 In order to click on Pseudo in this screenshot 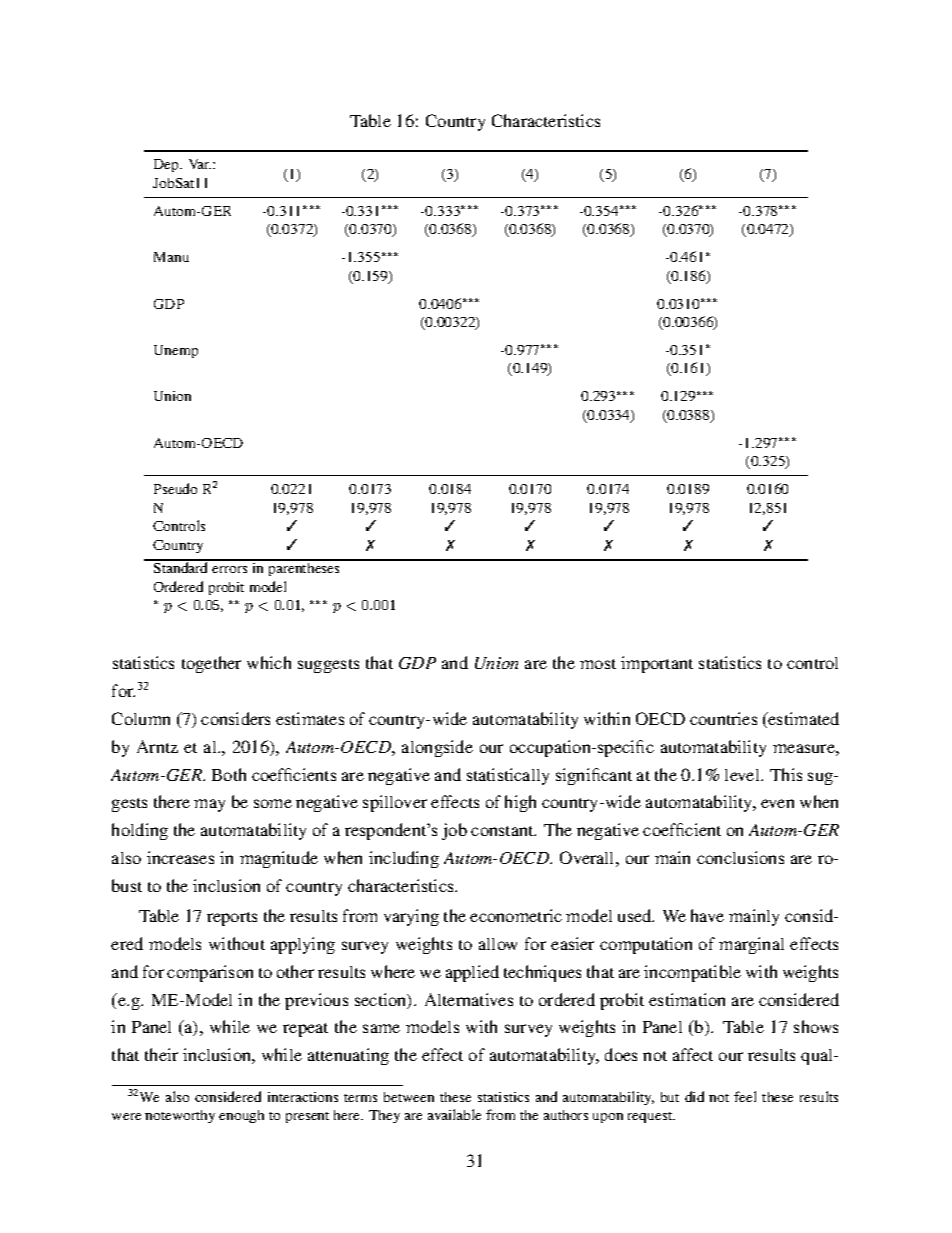, I will do `click(175, 488)`.
